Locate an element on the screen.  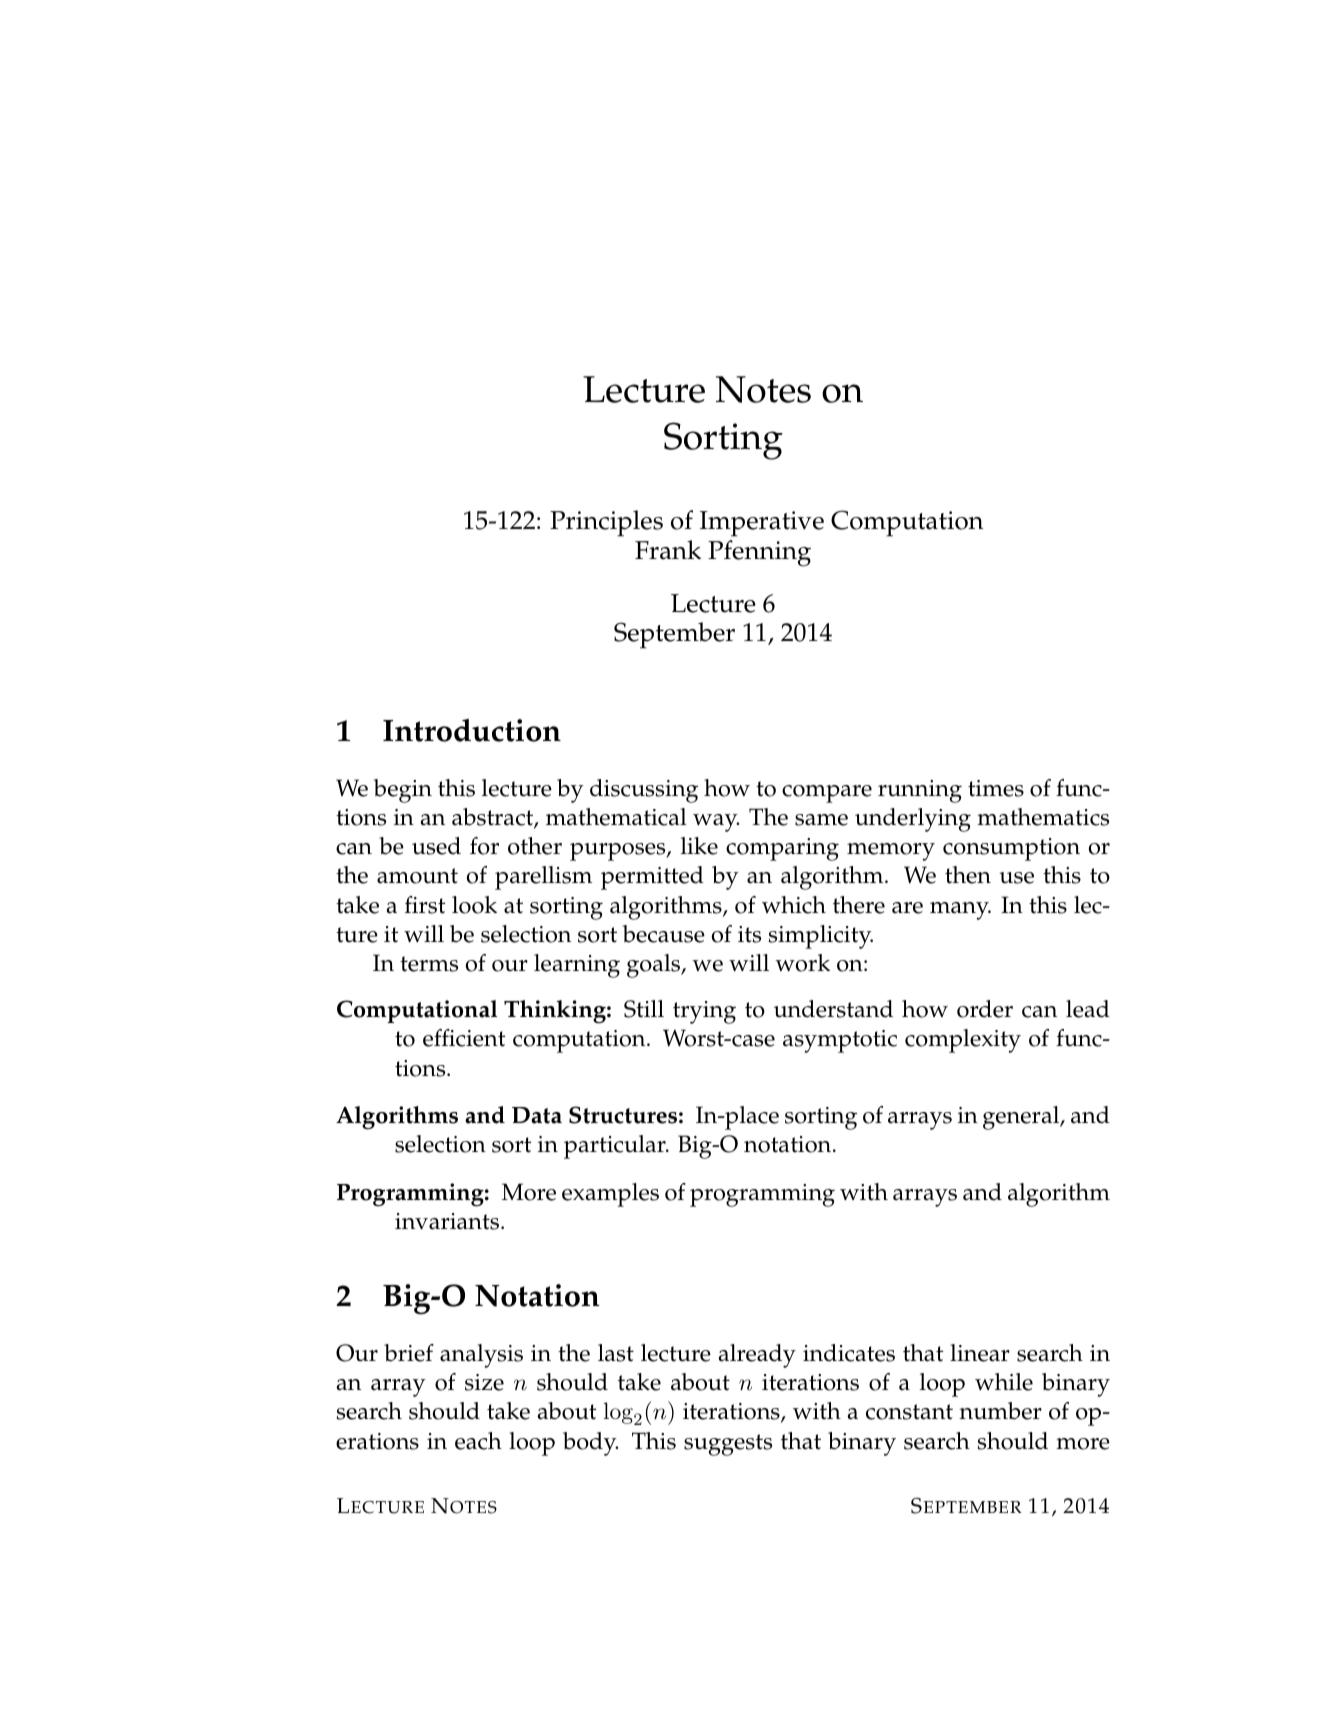
each is located at coordinates (478, 1441).
